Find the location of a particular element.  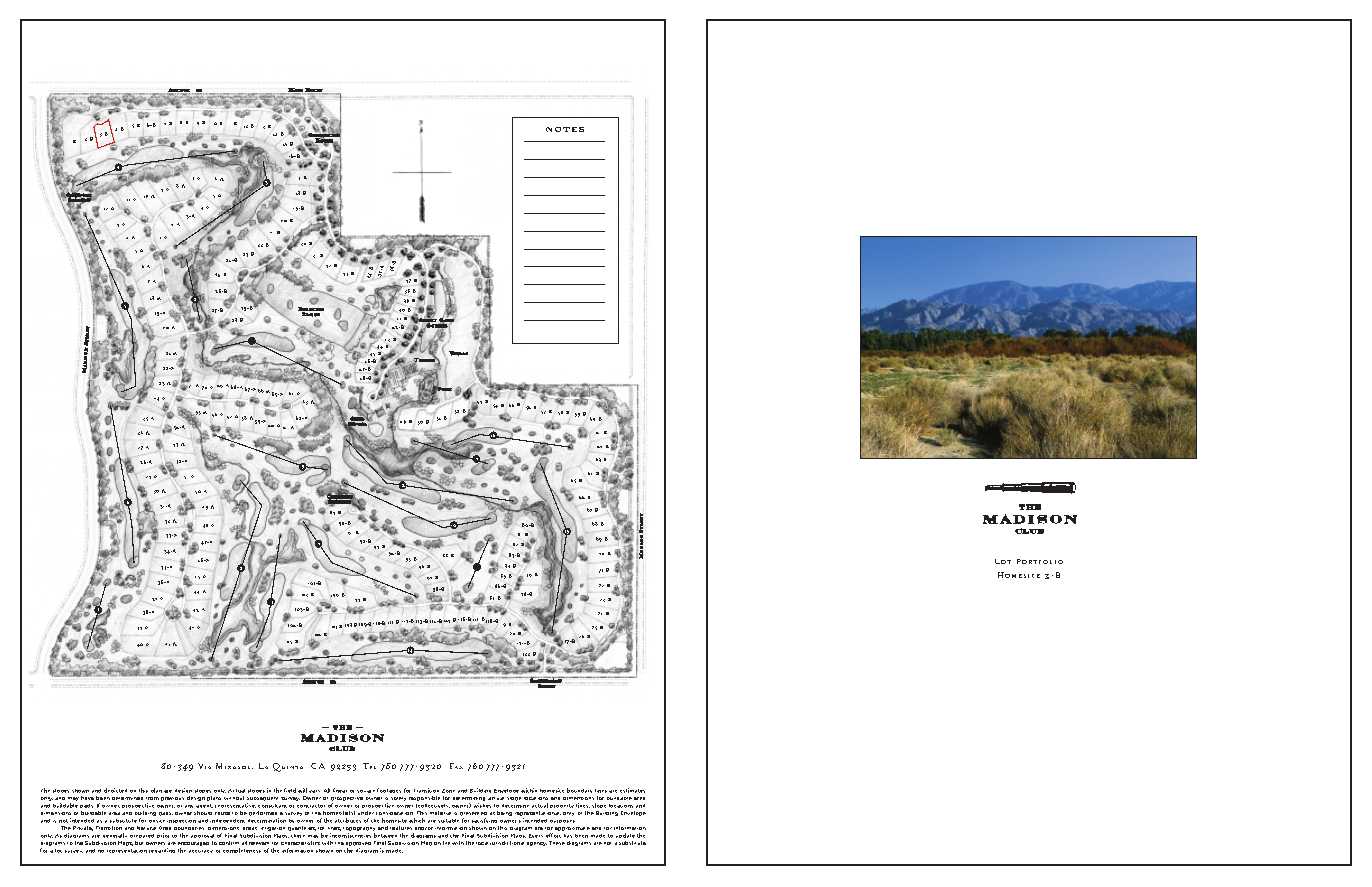

NOTES is located at coordinates (565, 129).
